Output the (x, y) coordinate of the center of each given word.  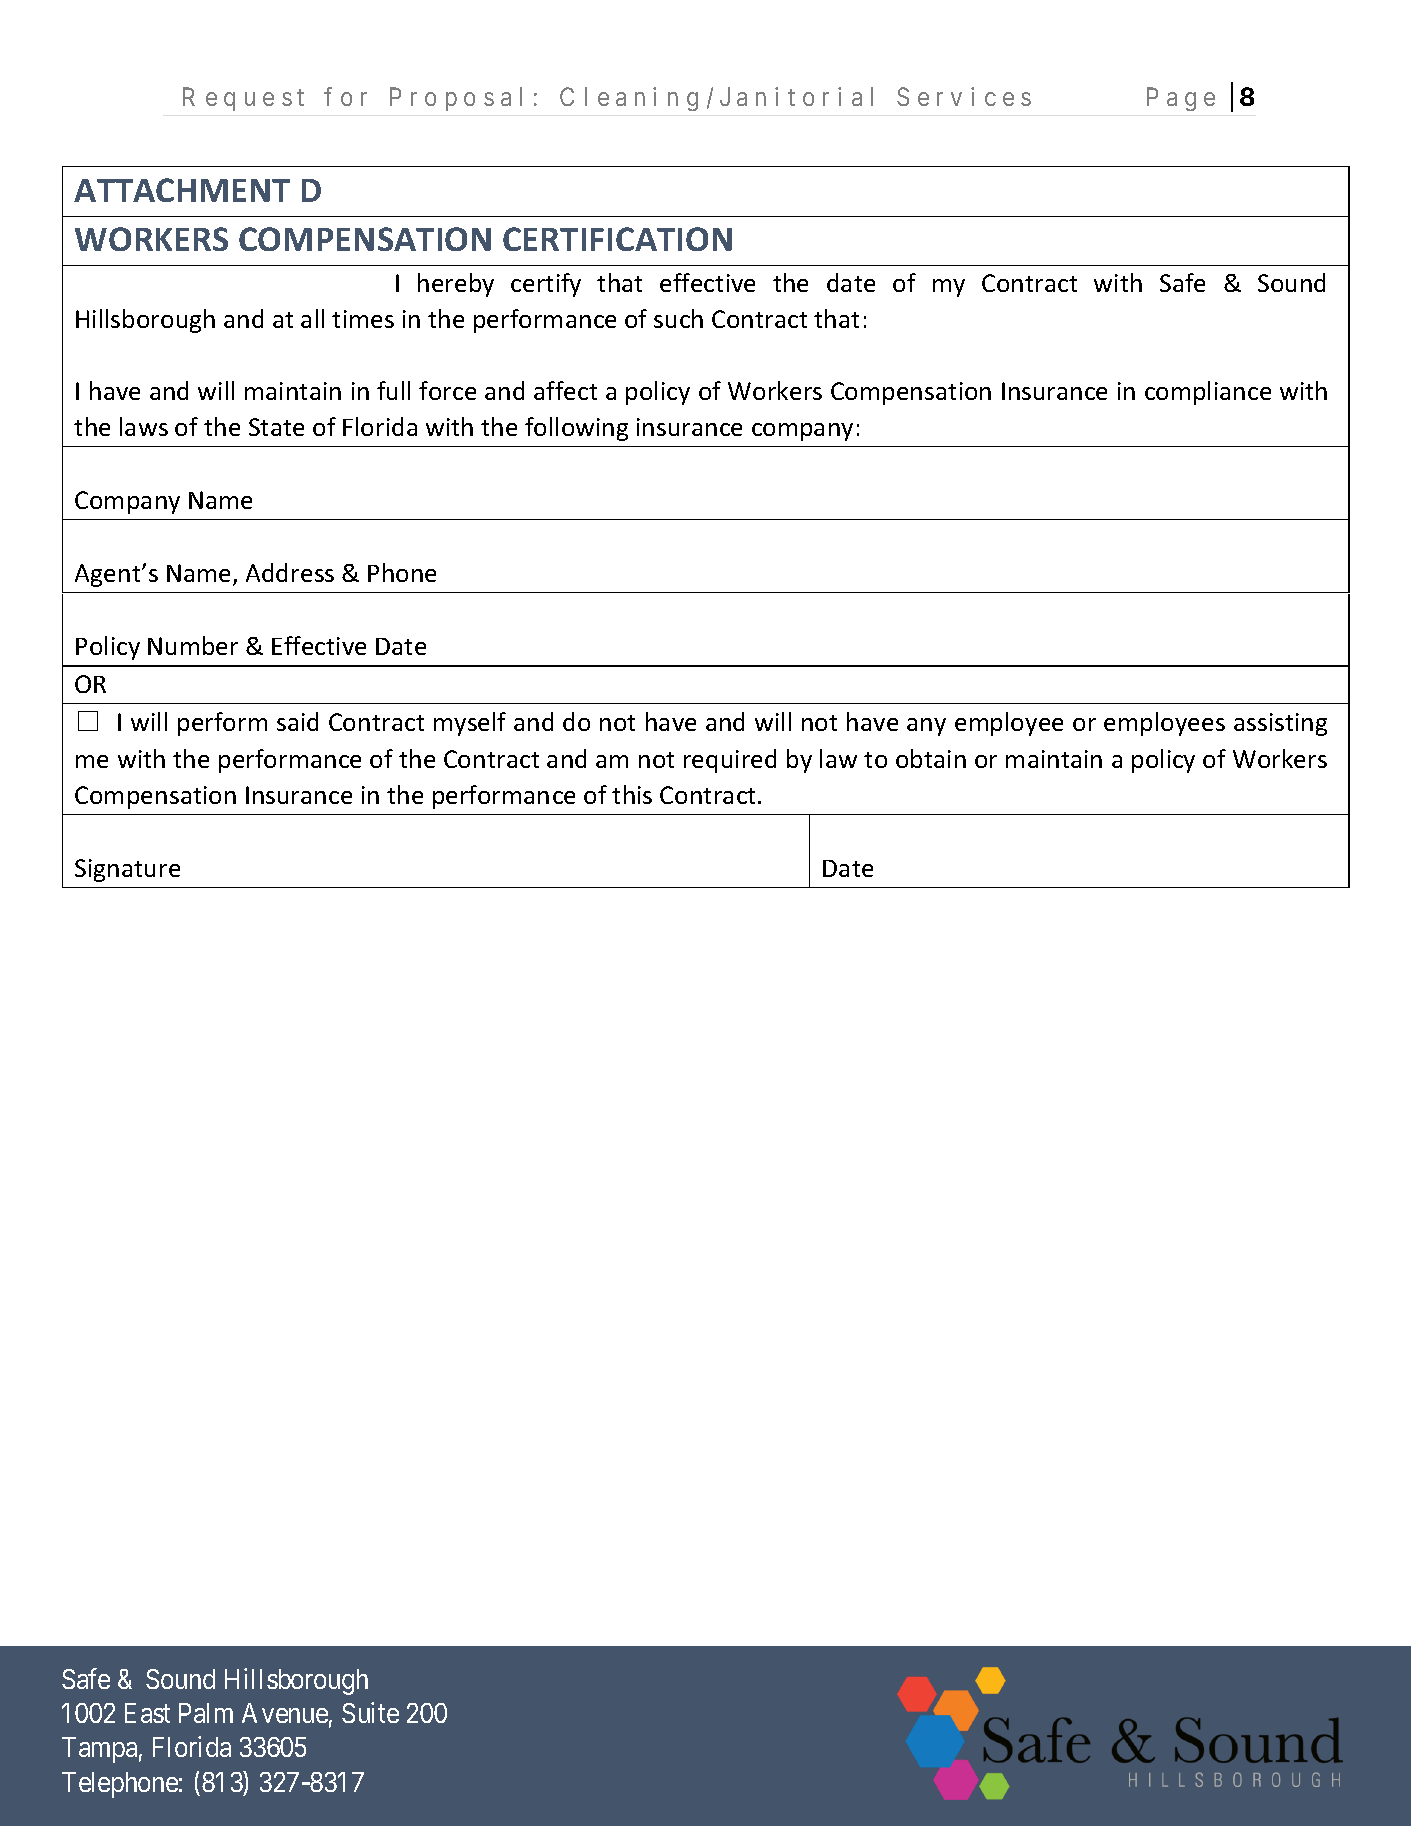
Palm (206, 1713)
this (632, 794)
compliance (1208, 393)
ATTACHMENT (182, 190)
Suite (370, 1712)
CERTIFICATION (617, 239)
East (147, 1713)
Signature (127, 870)
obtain (931, 758)
